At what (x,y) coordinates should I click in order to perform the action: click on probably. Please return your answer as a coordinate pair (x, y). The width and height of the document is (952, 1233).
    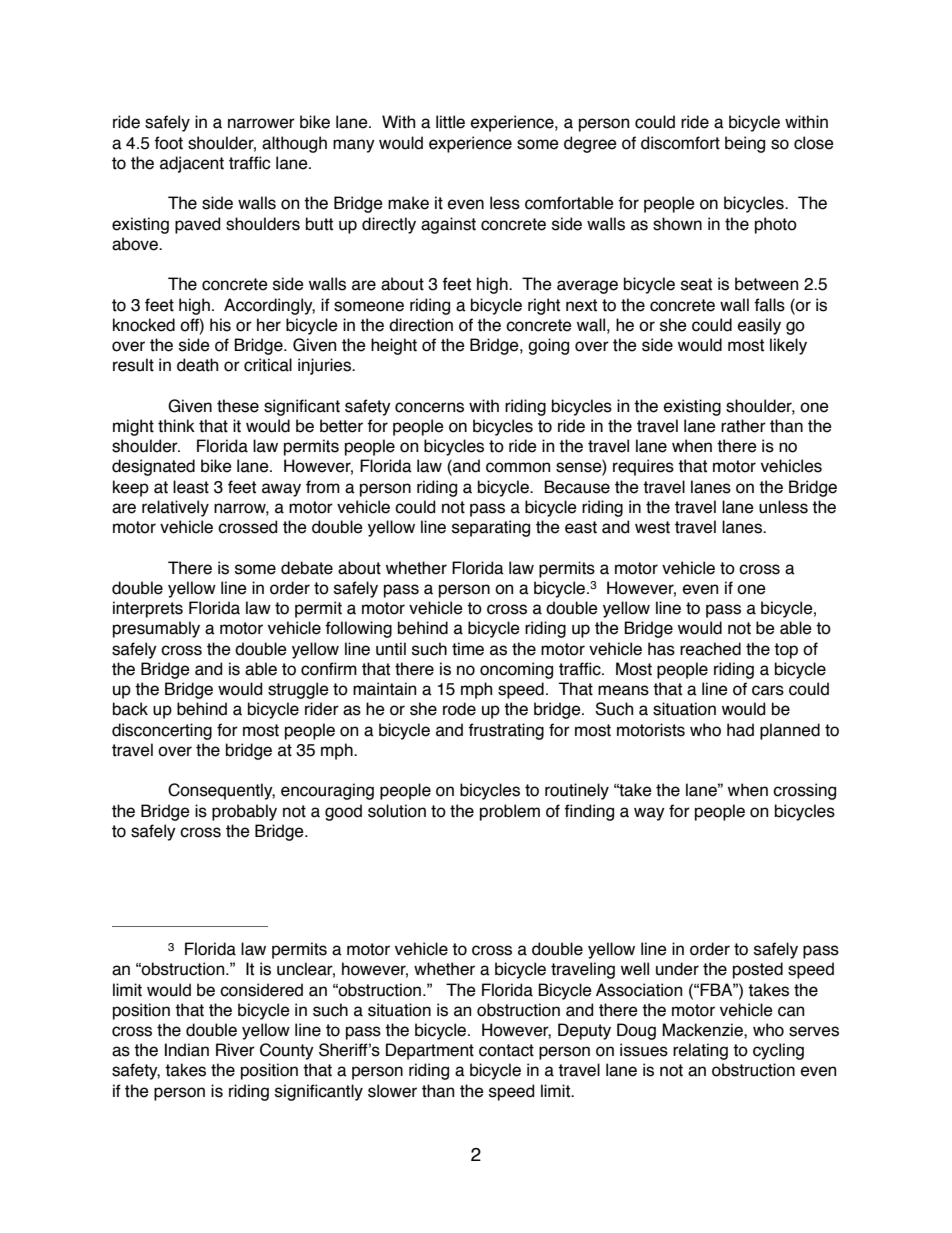
    Looking at the image, I should click on (244, 812).
